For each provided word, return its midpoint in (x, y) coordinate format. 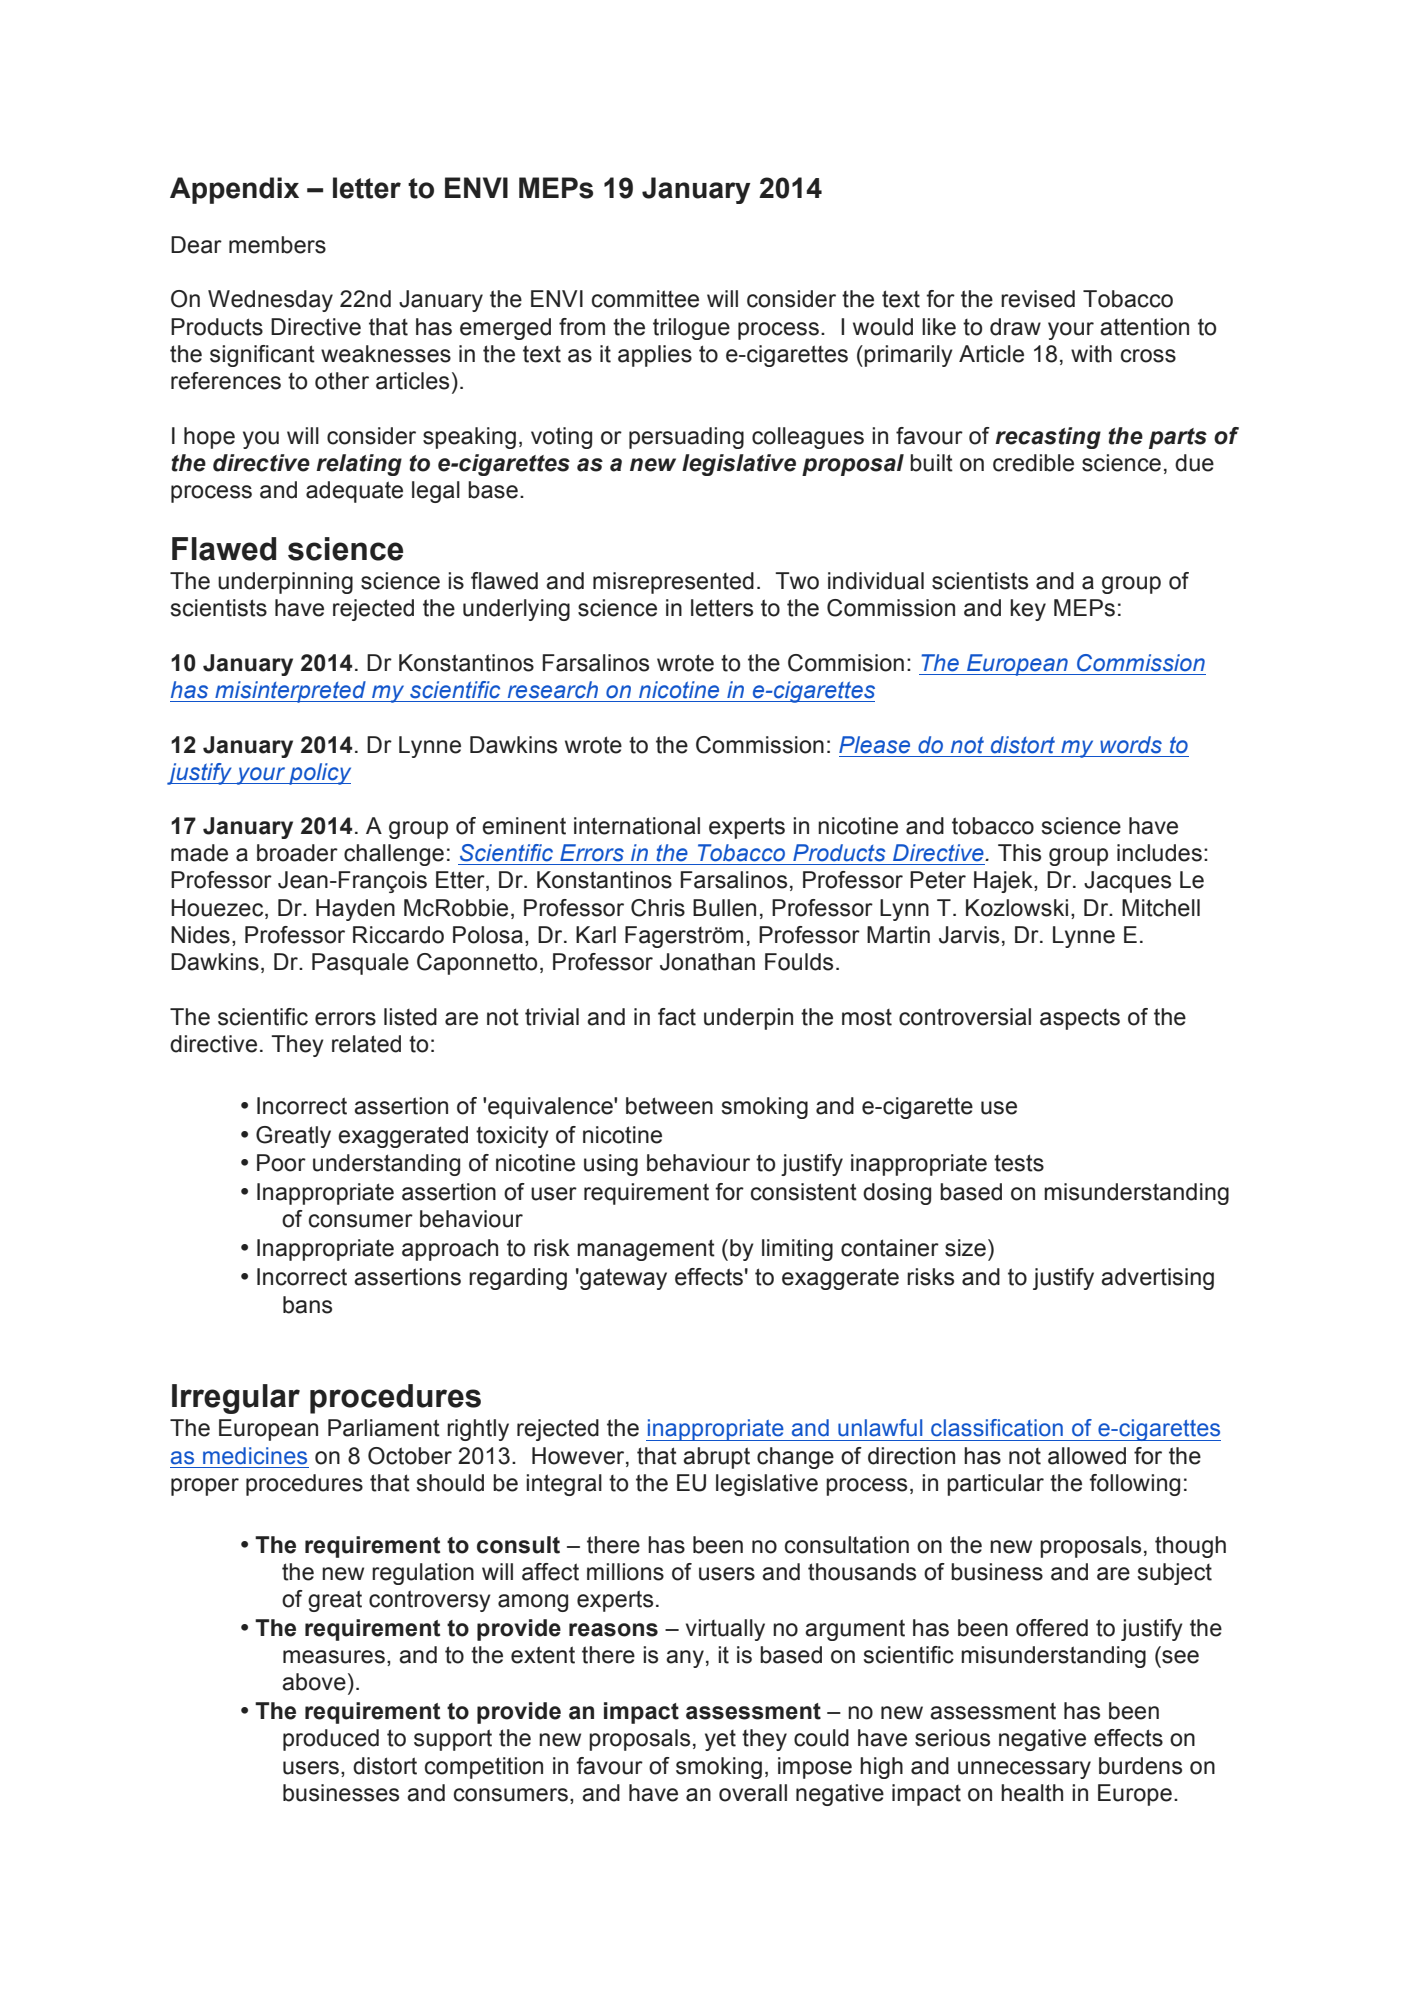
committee (645, 299)
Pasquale (360, 964)
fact (677, 1017)
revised (1038, 299)
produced (331, 1740)
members (277, 245)
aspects (1080, 1019)
